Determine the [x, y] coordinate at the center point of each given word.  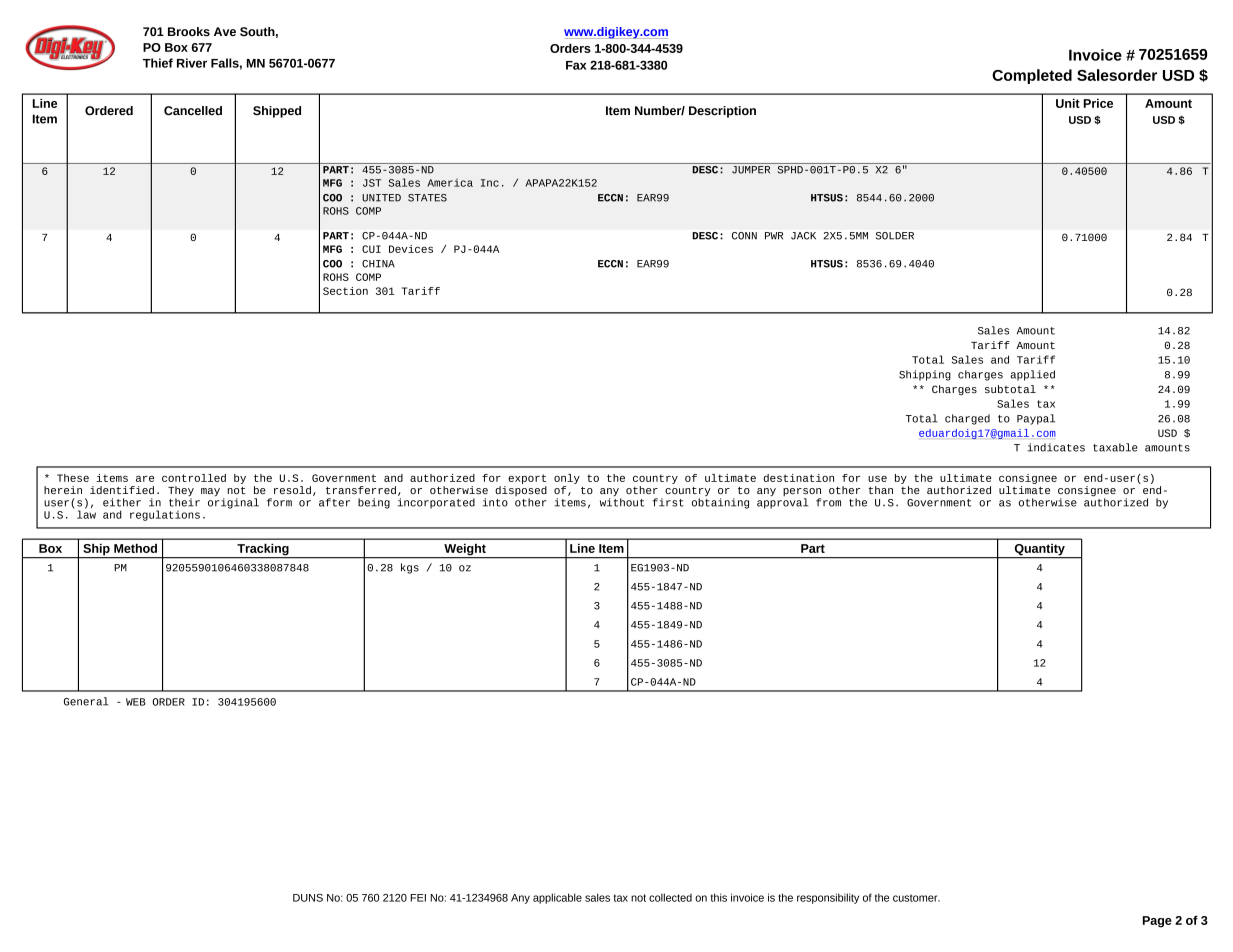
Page [1157, 922]
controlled [194, 478]
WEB [136, 702]
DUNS [308, 898]
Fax [576, 65]
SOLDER [895, 236]
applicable [557, 898]
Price [1098, 103]
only [567, 479]
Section [345, 291]
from [828, 502]
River [192, 63]
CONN [744, 236]
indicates [1056, 447]
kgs [410, 568]
